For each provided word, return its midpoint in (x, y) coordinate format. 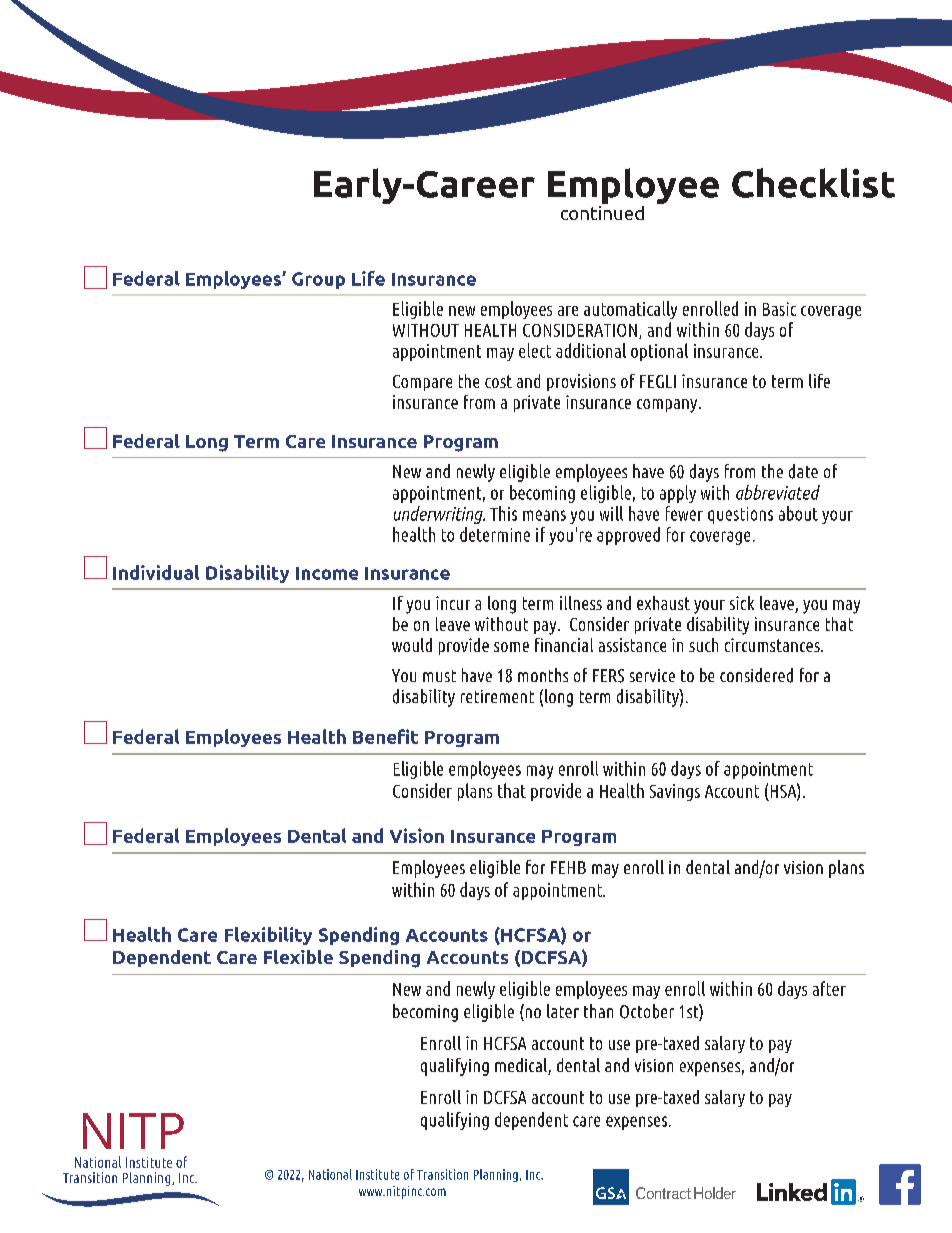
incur (453, 603)
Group (318, 280)
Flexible (298, 957)
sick (742, 603)
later (563, 1011)
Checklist (813, 183)
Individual (156, 572)
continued (602, 211)
